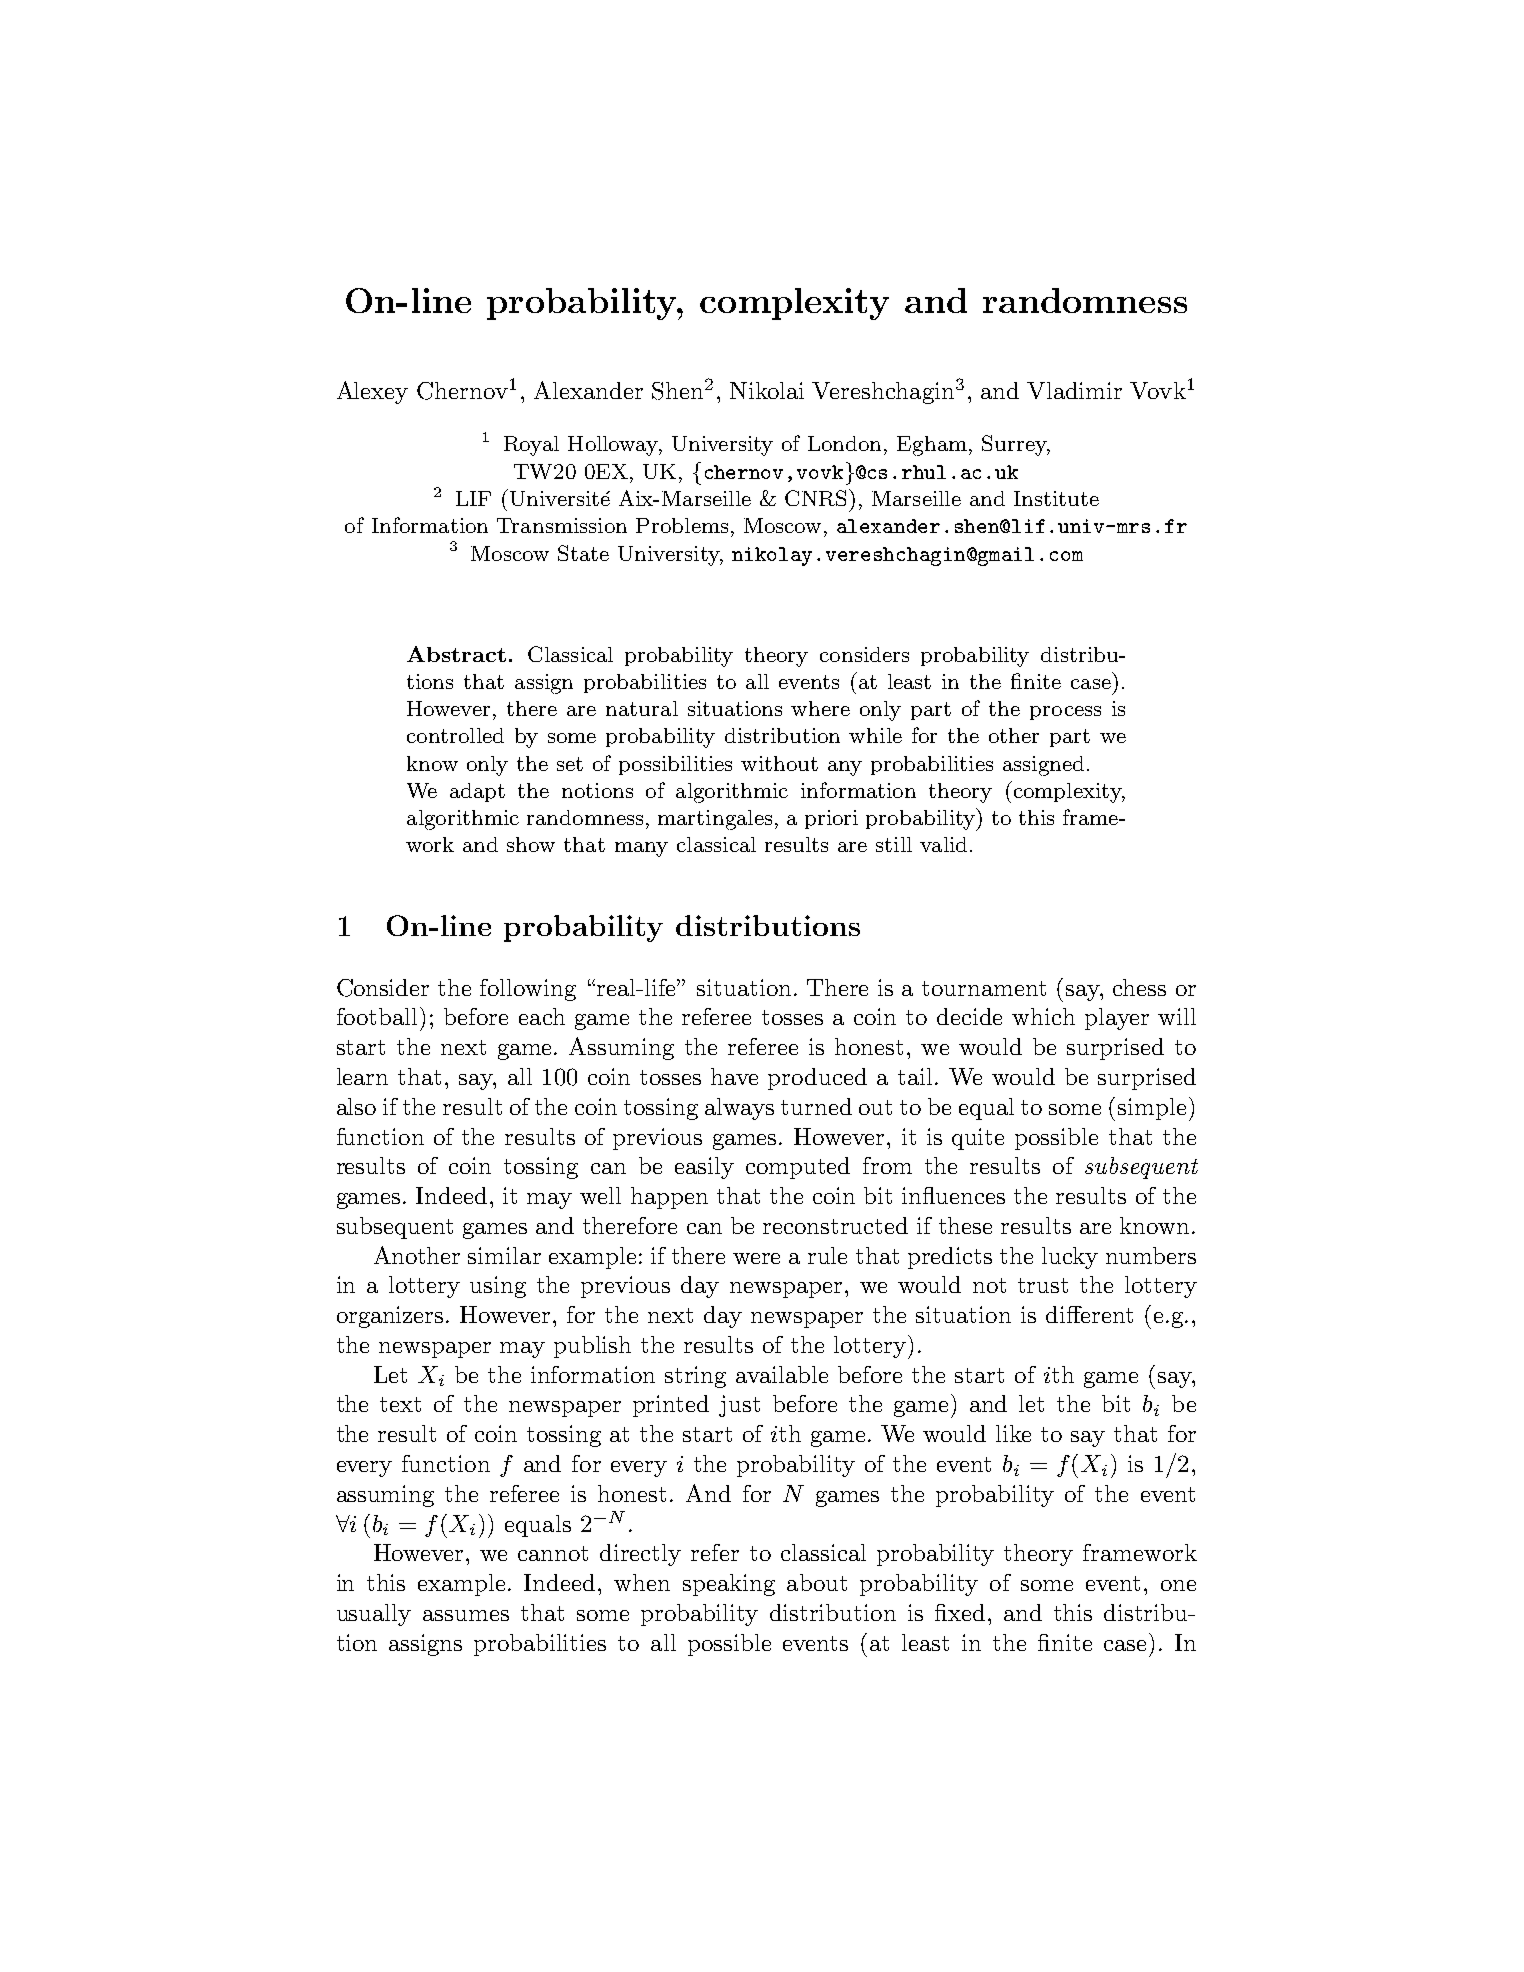 The width and height of the document is (1524, 1972). Describe the element at coordinates (734, 1076) in the document. I see `have` at that location.
